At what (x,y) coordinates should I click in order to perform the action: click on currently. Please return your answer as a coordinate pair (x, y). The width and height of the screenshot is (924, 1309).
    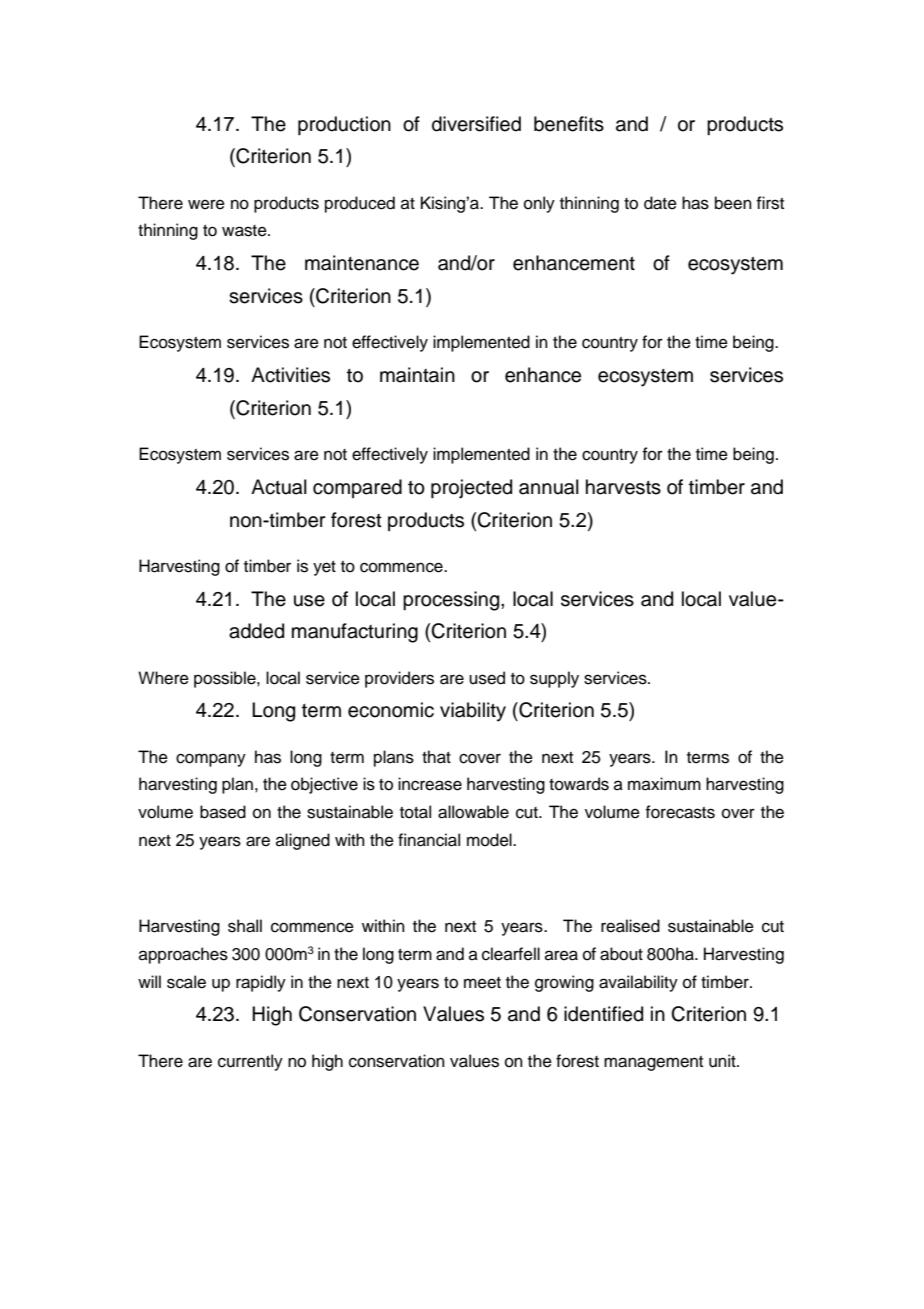
    Looking at the image, I should click on (250, 1062).
